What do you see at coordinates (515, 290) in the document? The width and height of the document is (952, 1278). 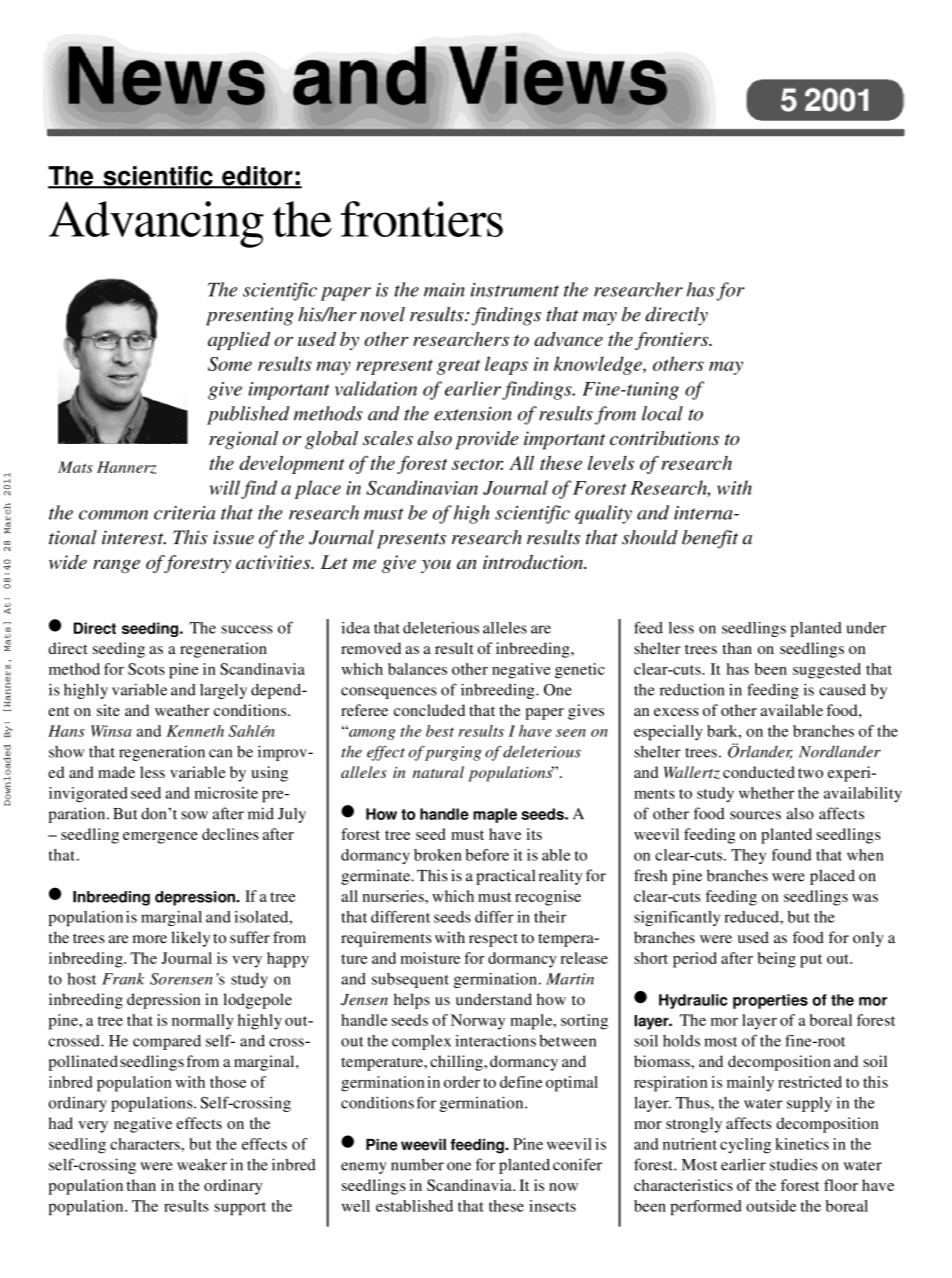 I see `instrument` at bounding box center [515, 290].
